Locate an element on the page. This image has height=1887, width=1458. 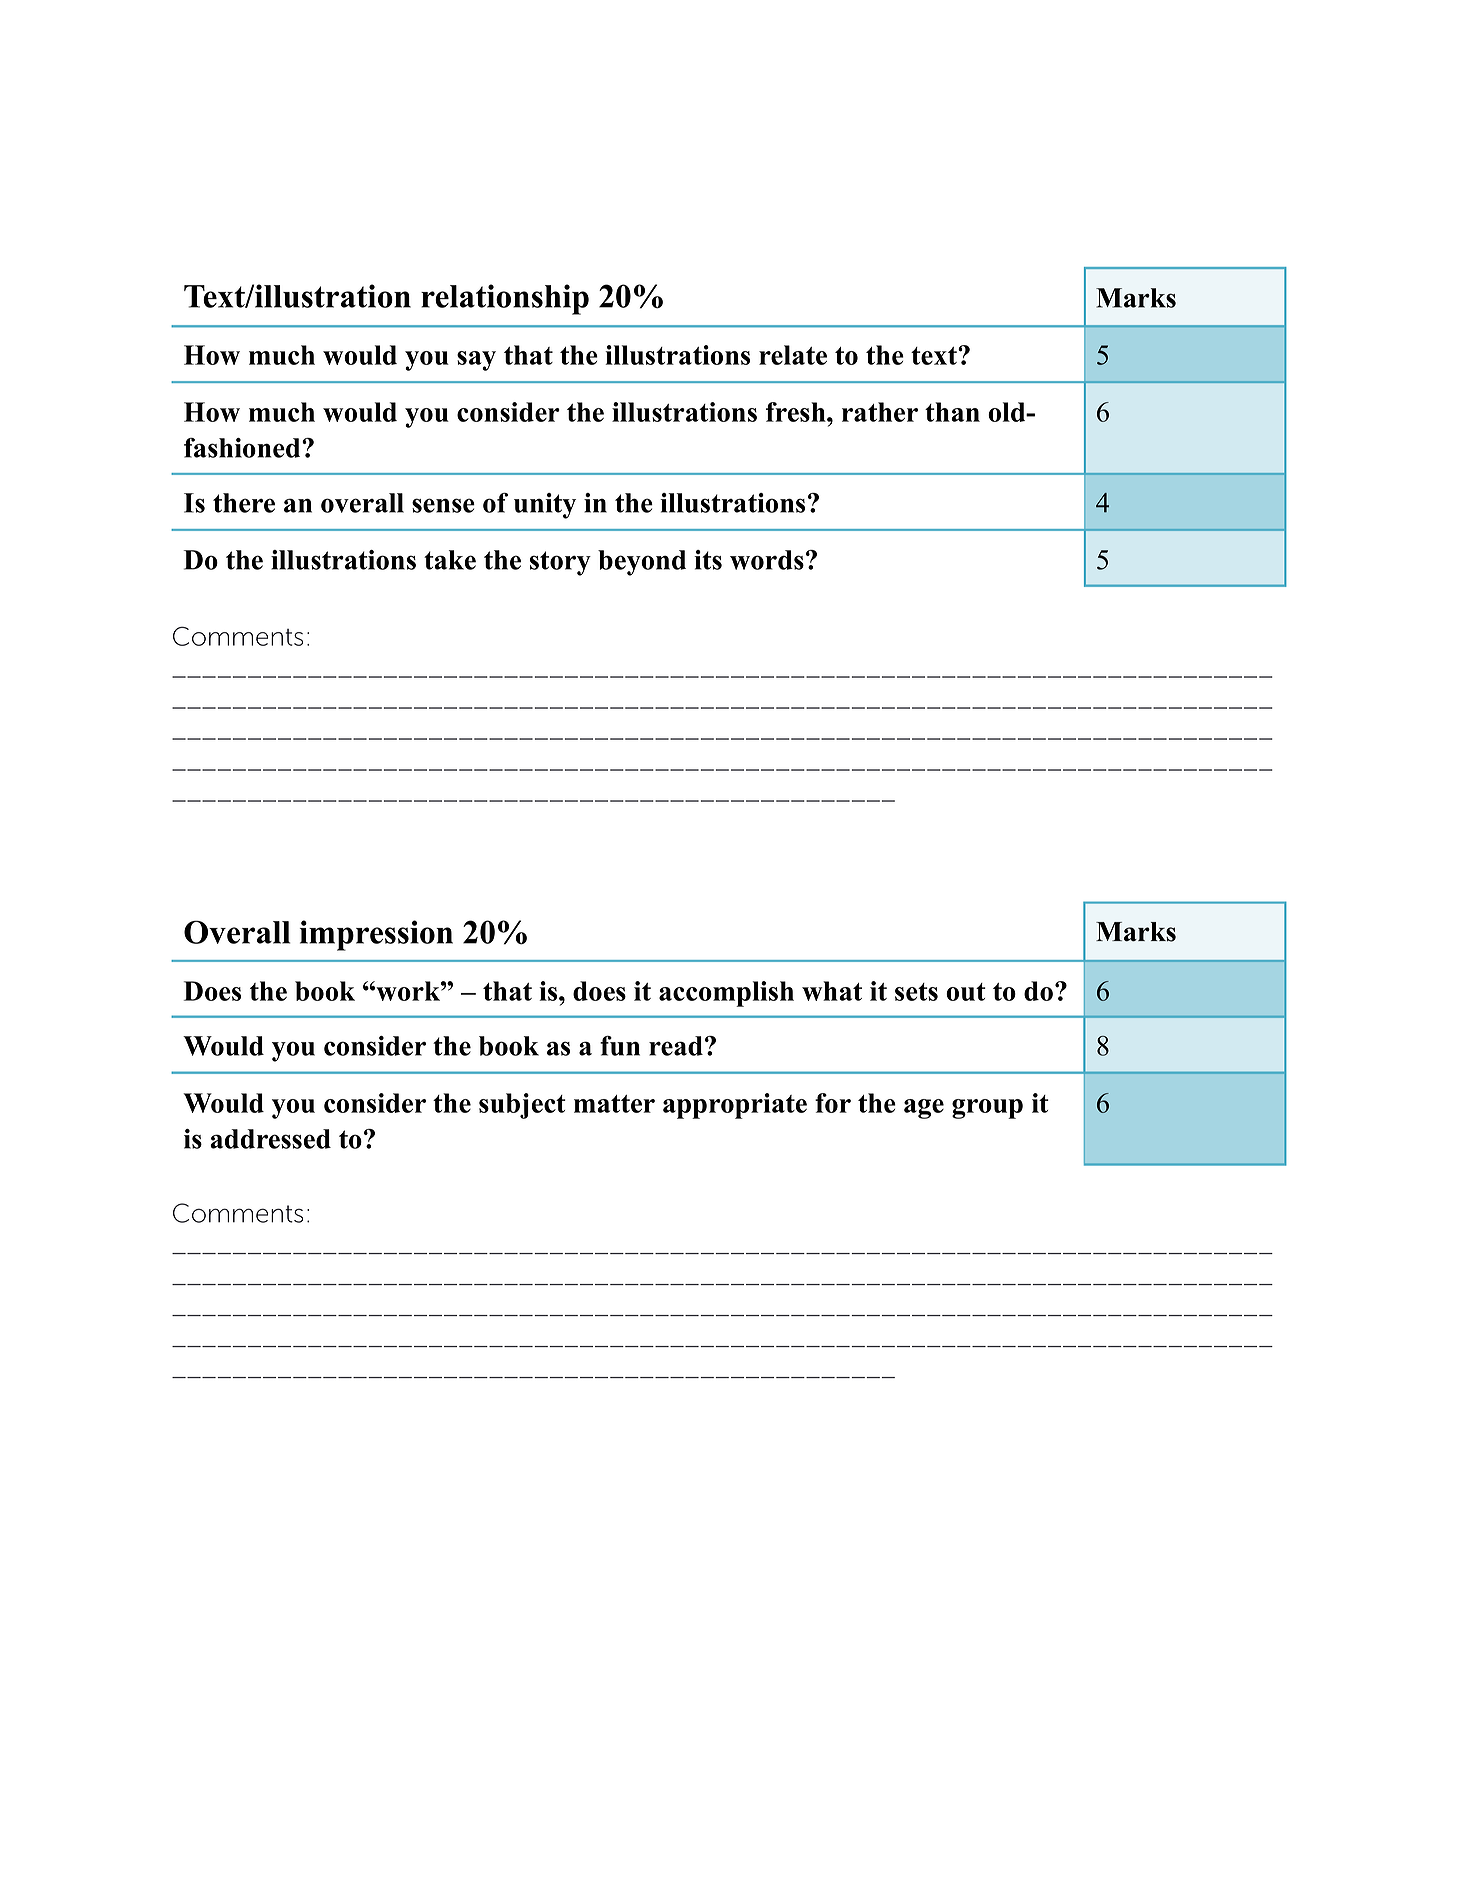
words is located at coordinates (767, 560).
